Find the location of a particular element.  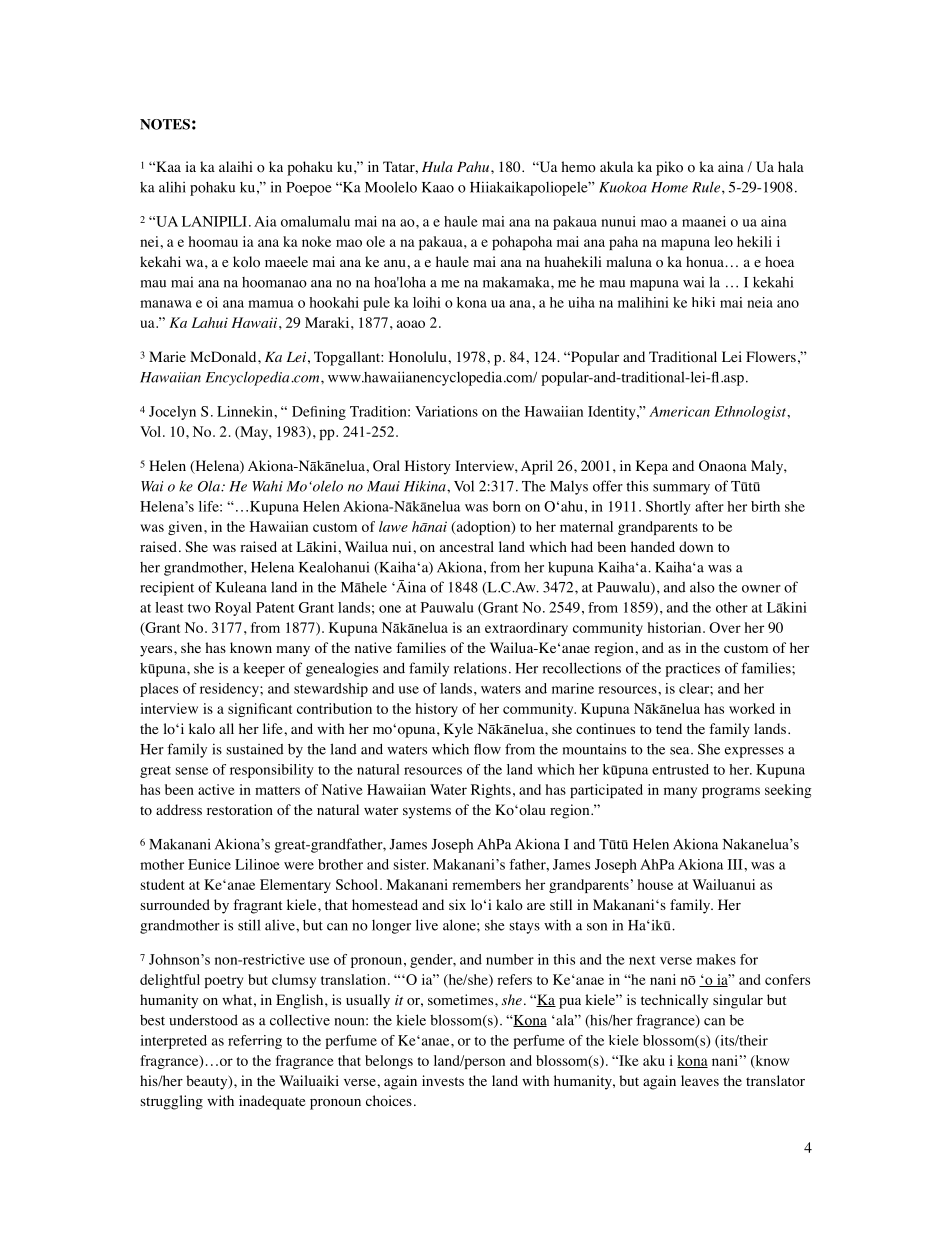

Rule is located at coordinates (707, 187).
